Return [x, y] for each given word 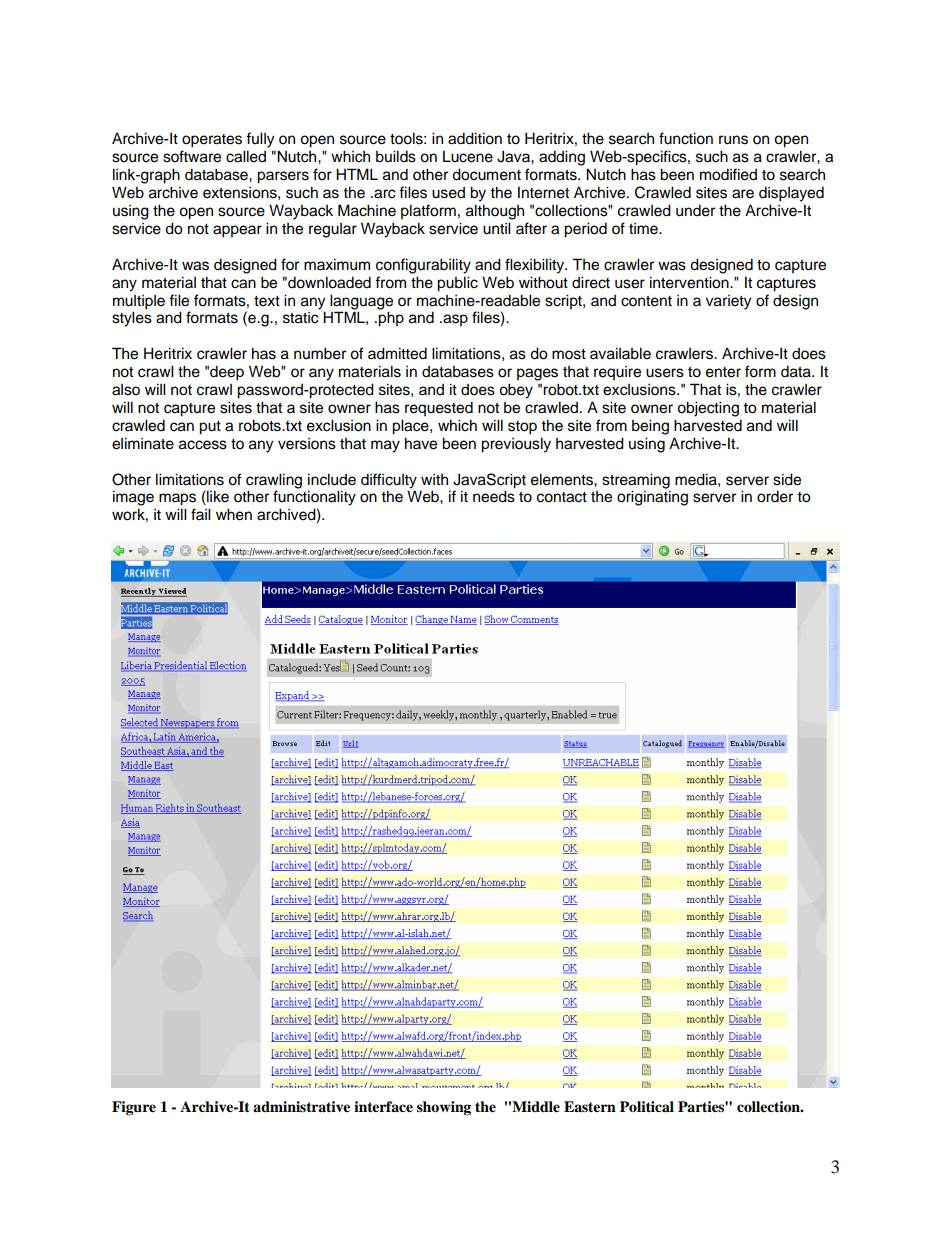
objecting [708, 409]
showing [444, 1108]
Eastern [590, 1106]
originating [652, 498]
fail [201, 514]
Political [647, 1106]
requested [439, 408]
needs [494, 496]
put [210, 428]
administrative [301, 1106]
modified [728, 174]
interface [383, 1107]
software [192, 156]
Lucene [468, 157]
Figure [134, 1108]
